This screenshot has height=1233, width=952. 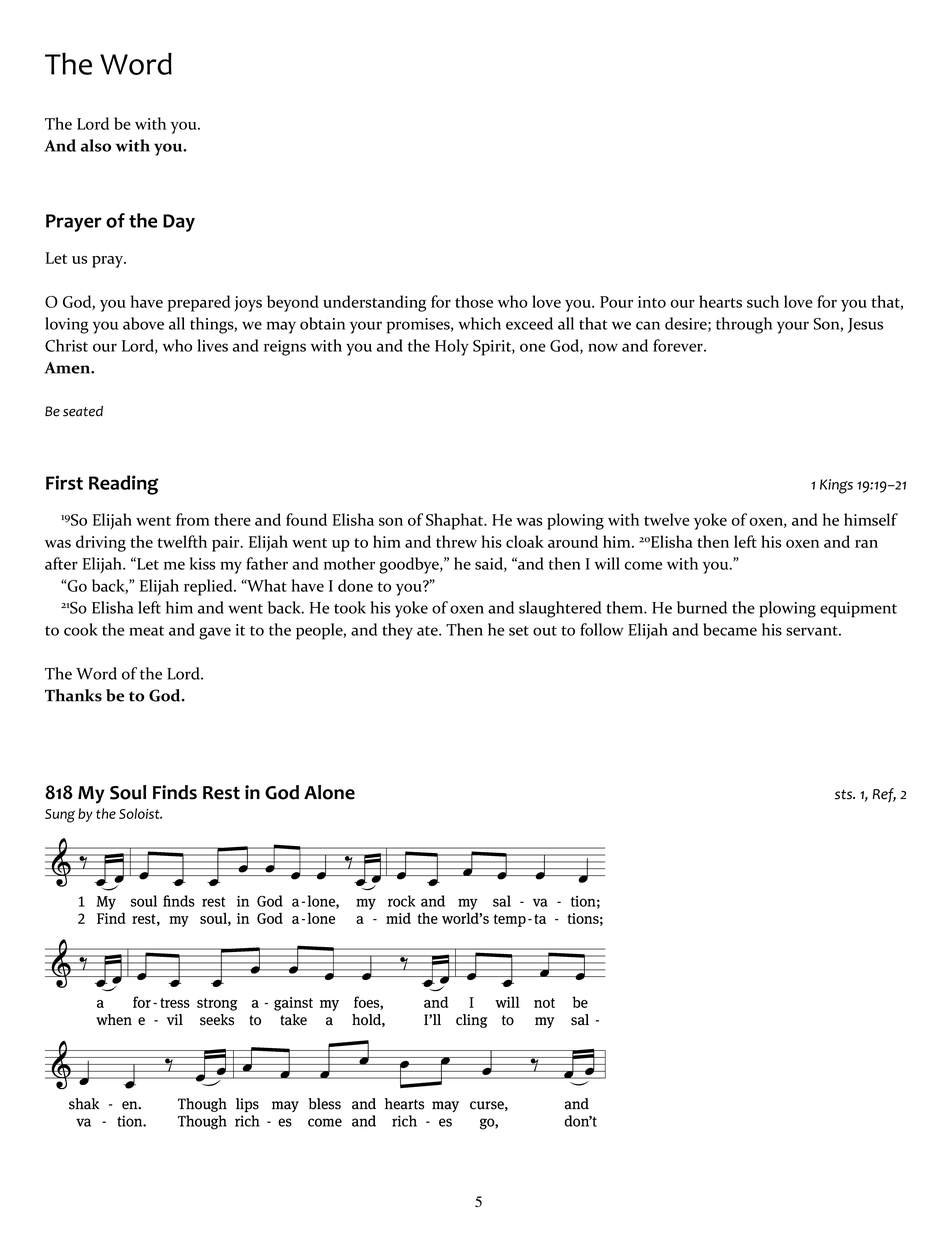 What do you see at coordinates (175, 792) in the screenshot?
I see `Finds` at bounding box center [175, 792].
